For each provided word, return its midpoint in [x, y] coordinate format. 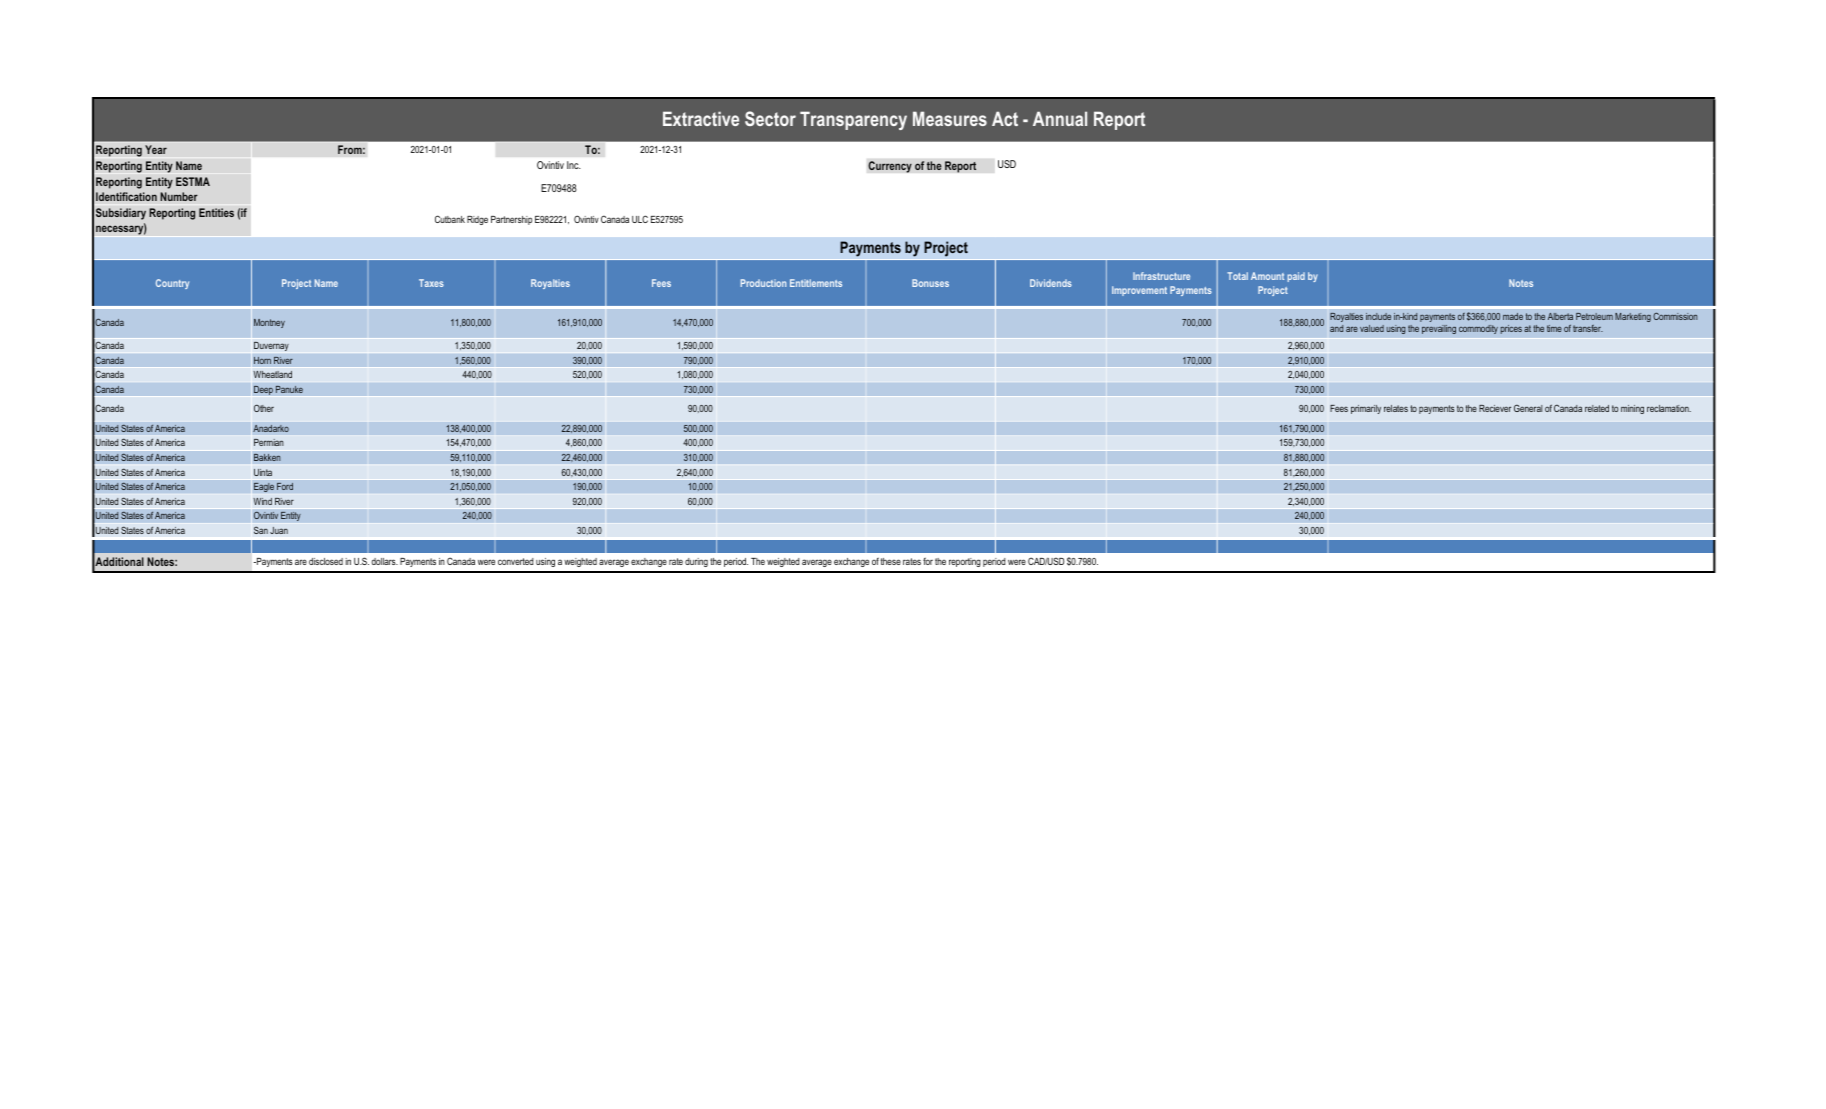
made [1513, 316]
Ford [285, 486]
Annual [1060, 118]
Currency [890, 167]
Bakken [267, 457]
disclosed [326, 561]
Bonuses [930, 283]
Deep [263, 390]
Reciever [1495, 408]
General [1528, 408]
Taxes [431, 283]
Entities [216, 212]
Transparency [853, 120]
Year [156, 149]
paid [1296, 277]
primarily [1366, 409]
